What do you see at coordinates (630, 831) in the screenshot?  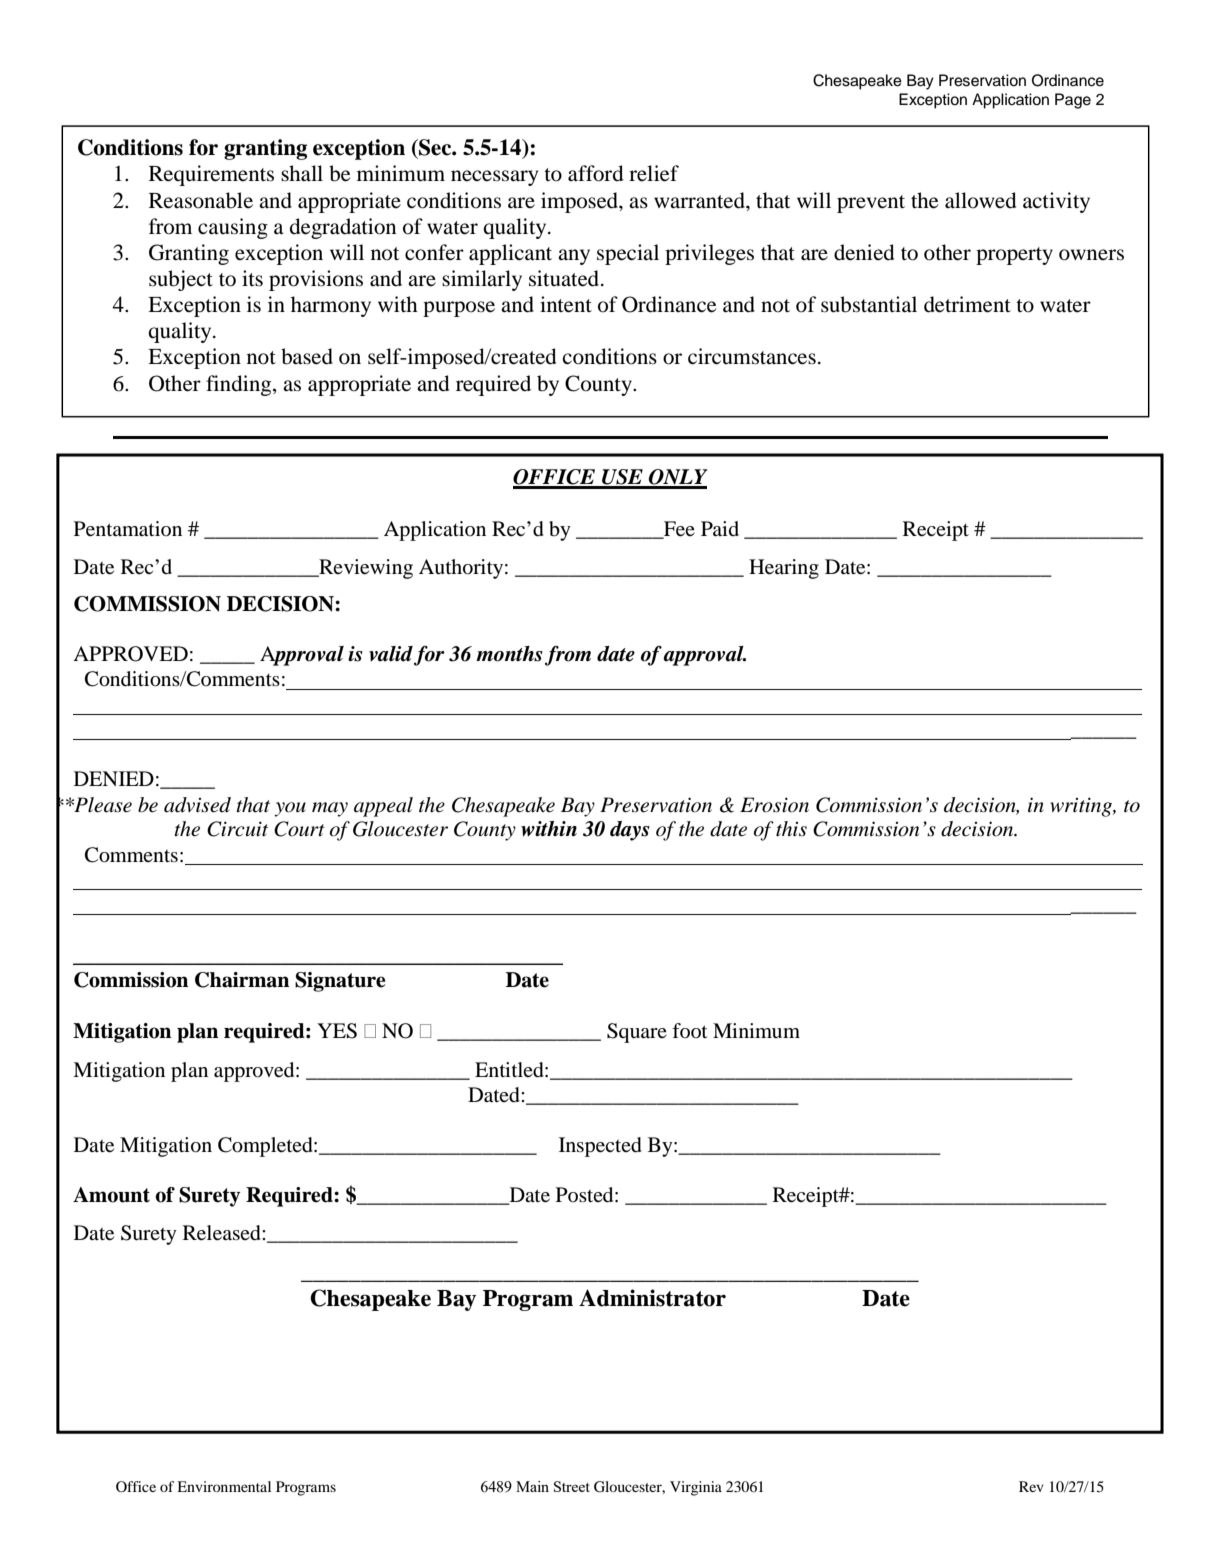 I see `days` at bounding box center [630, 831].
